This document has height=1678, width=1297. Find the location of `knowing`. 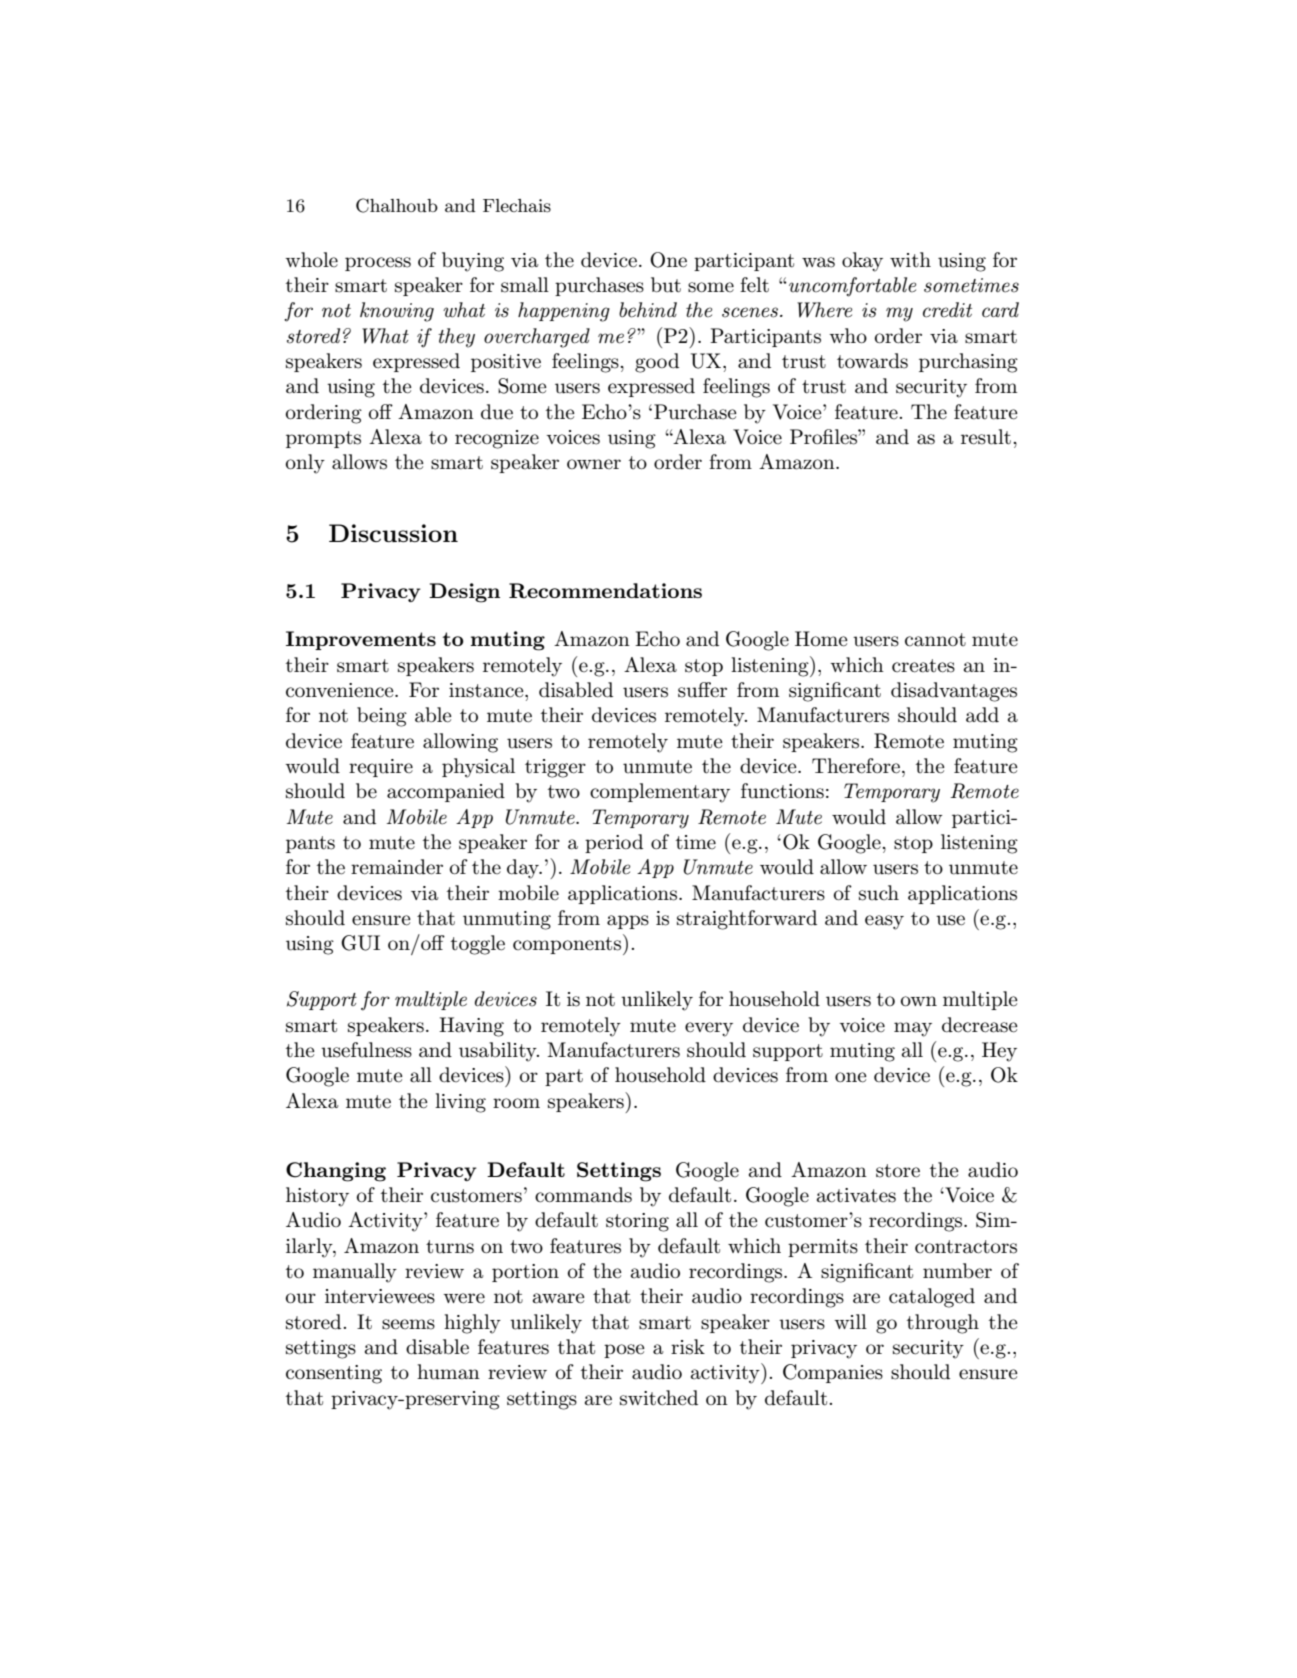

knowing is located at coordinates (397, 312).
